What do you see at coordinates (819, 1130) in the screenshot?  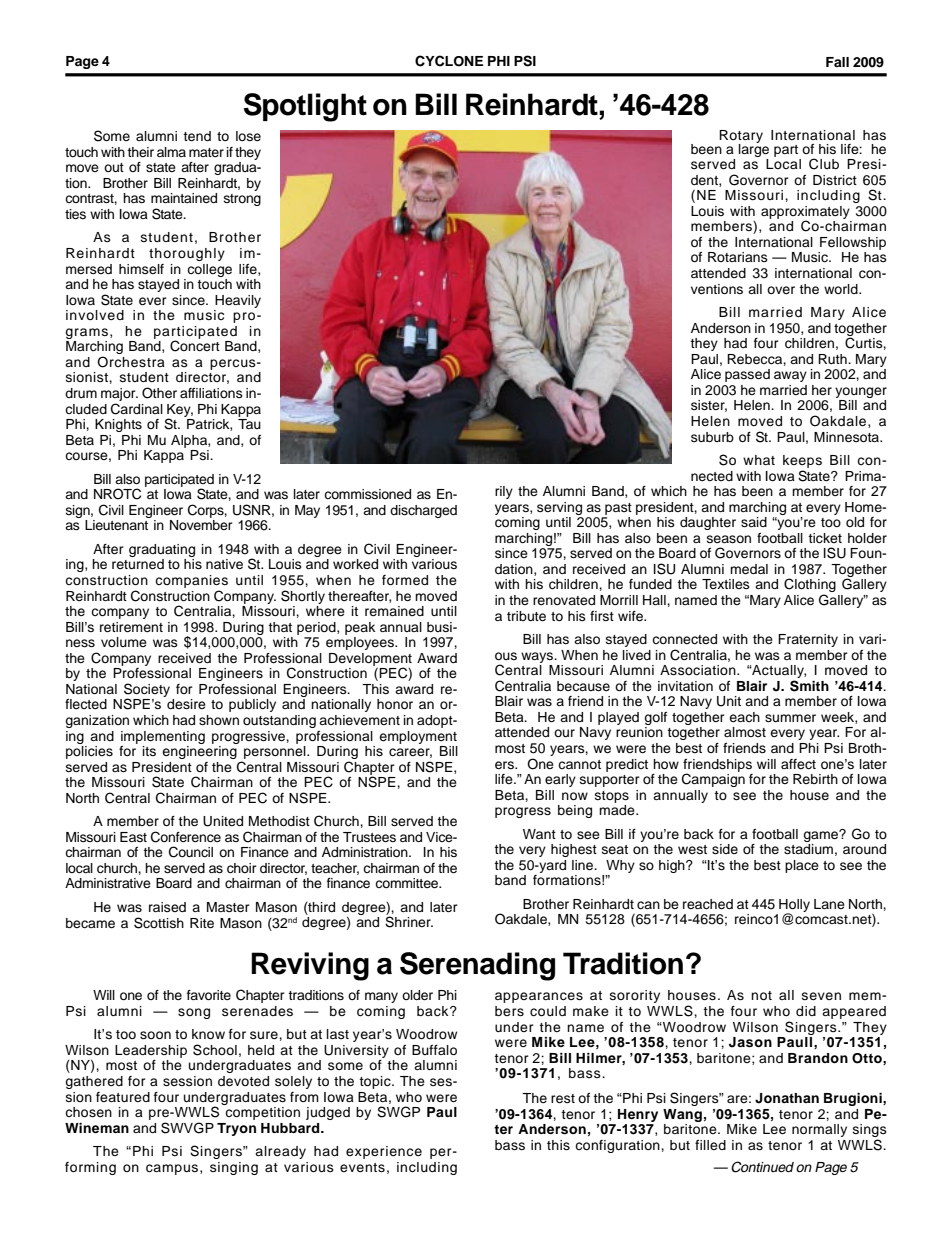 I see `normally` at bounding box center [819, 1130].
